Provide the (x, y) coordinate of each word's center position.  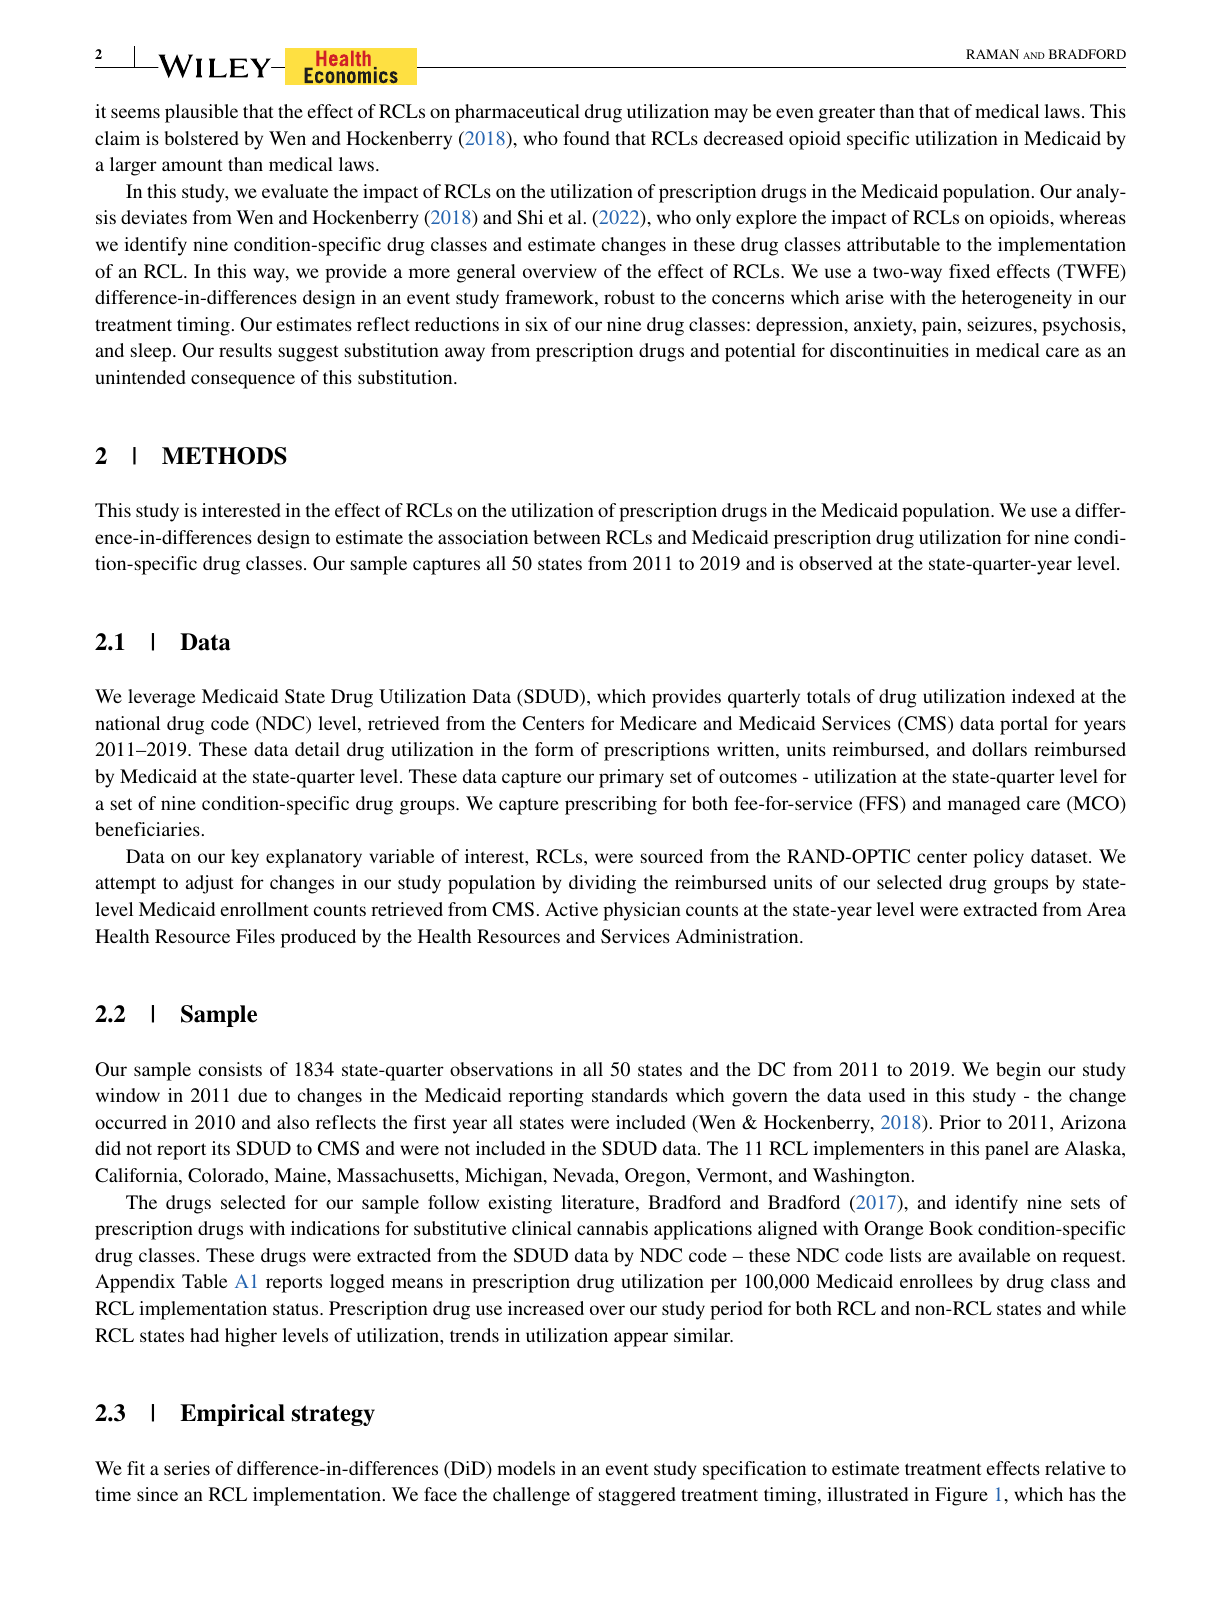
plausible (201, 113)
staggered (637, 1496)
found (586, 138)
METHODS (224, 456)
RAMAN (992, 54)
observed (835, 563)
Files (255, 936)
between (567, 537)
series (187, 1468)
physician (642, 911)
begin (1018, 1071)
